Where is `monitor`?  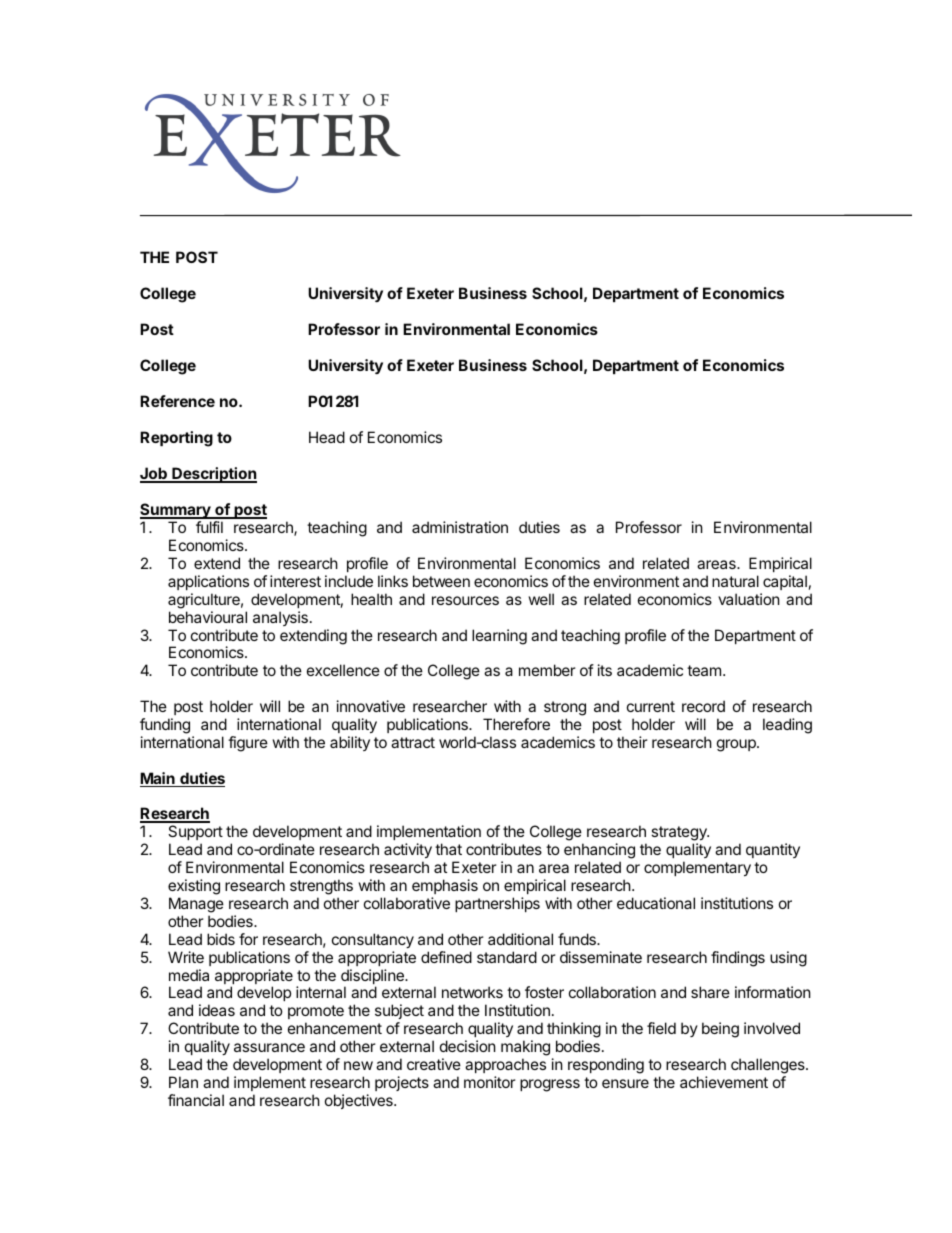
monitor is located at coordinates (490, 1082).
